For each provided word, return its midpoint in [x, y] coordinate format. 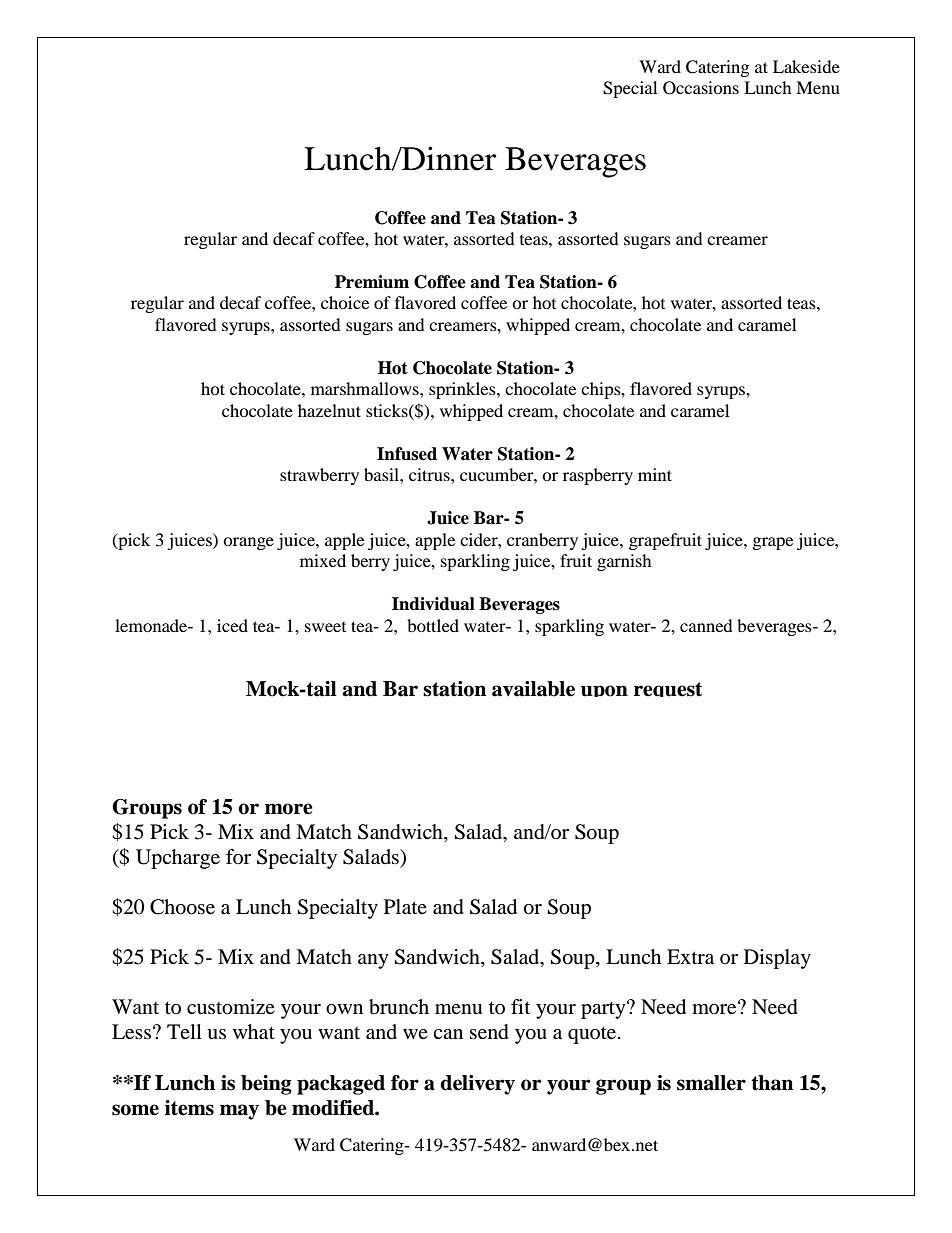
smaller [711, 1083]
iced [232, 625]
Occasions [701, 88]
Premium [372, 282]
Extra [690, 957]
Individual [433, 604]
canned [706, 625]
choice [345, 302]
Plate [405, 907]
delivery [477, 1085]
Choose [182, 907]
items [189, 1108]
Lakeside [806, 66]
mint [655, 474]
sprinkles [463, 390]
